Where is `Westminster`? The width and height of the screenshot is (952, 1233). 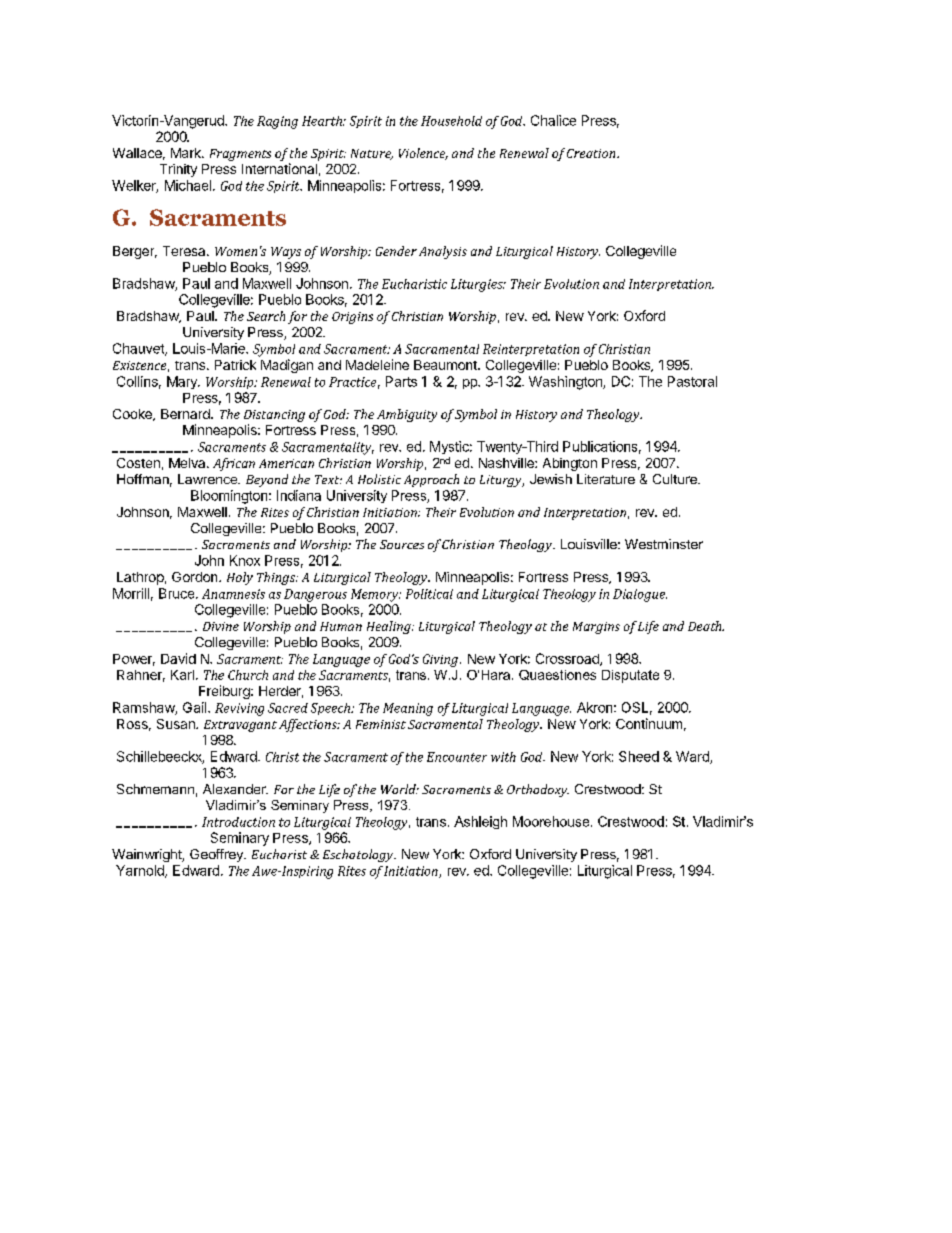
Westminster is located at coordinates (664, 544).
